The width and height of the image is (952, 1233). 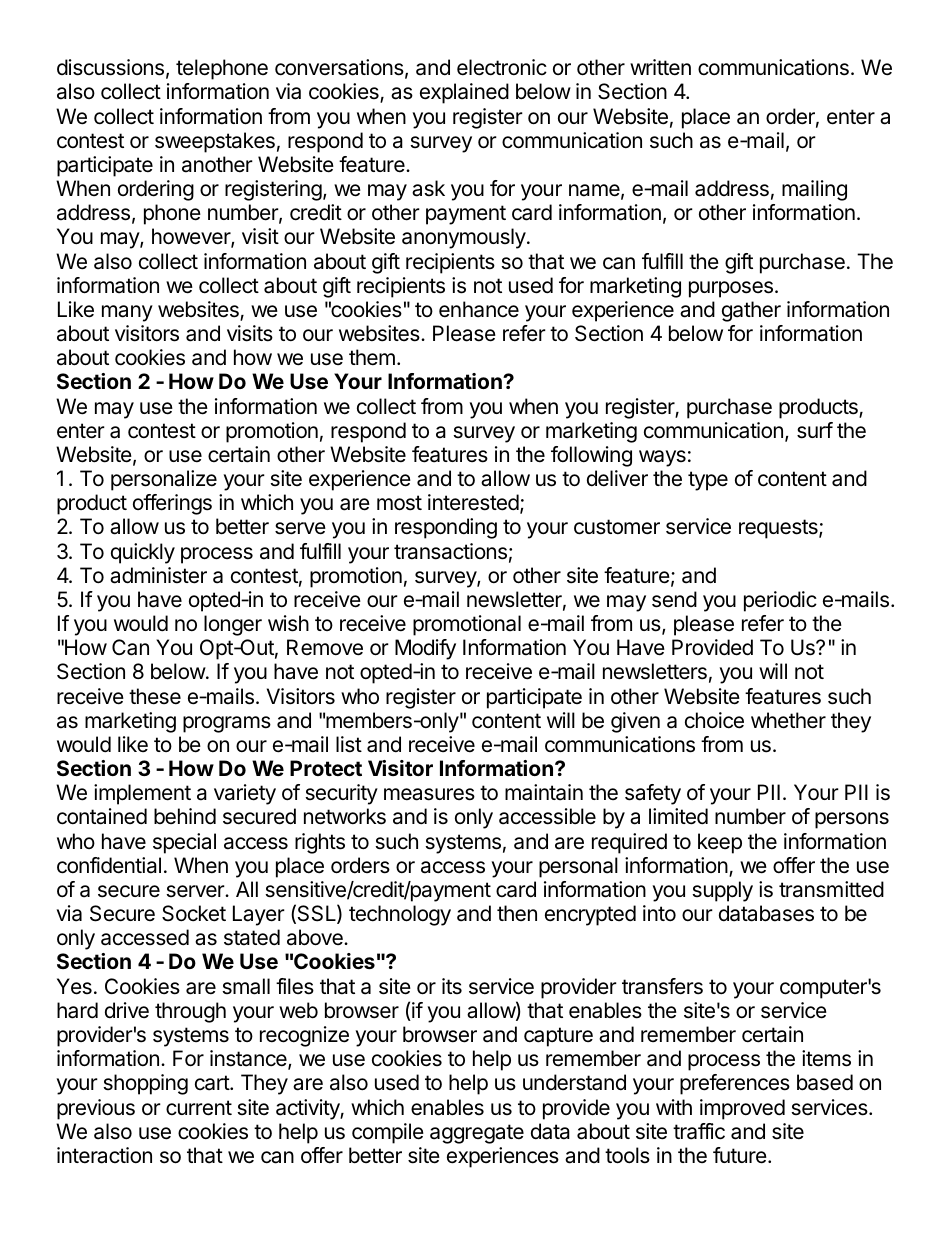 What do you see at coordinates (143, 553) in the image?
I see `quickly` at bounding box center [143, 553].
